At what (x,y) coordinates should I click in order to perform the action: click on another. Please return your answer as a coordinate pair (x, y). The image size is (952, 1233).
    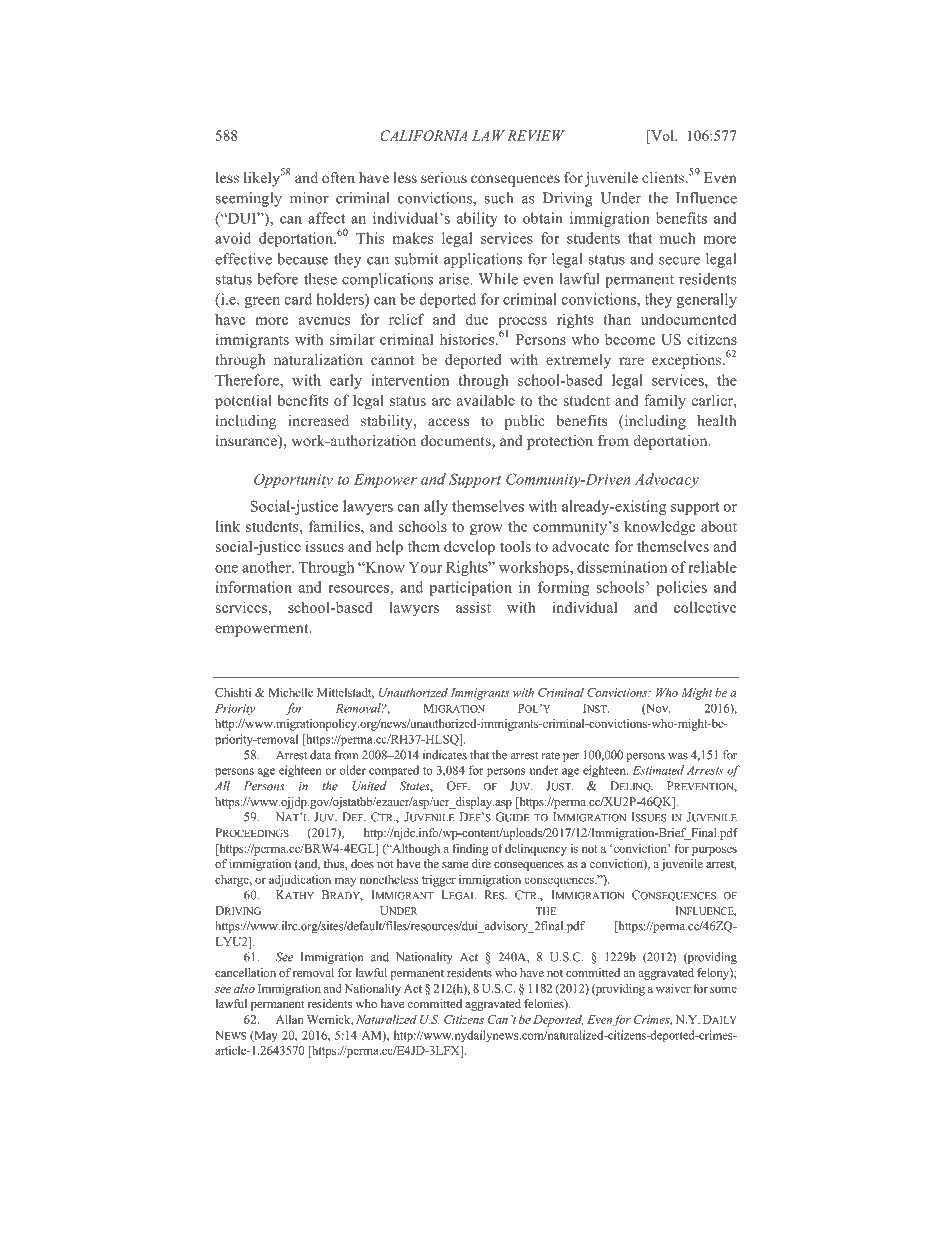
    Looking at the image, I should click on (267, 567).
